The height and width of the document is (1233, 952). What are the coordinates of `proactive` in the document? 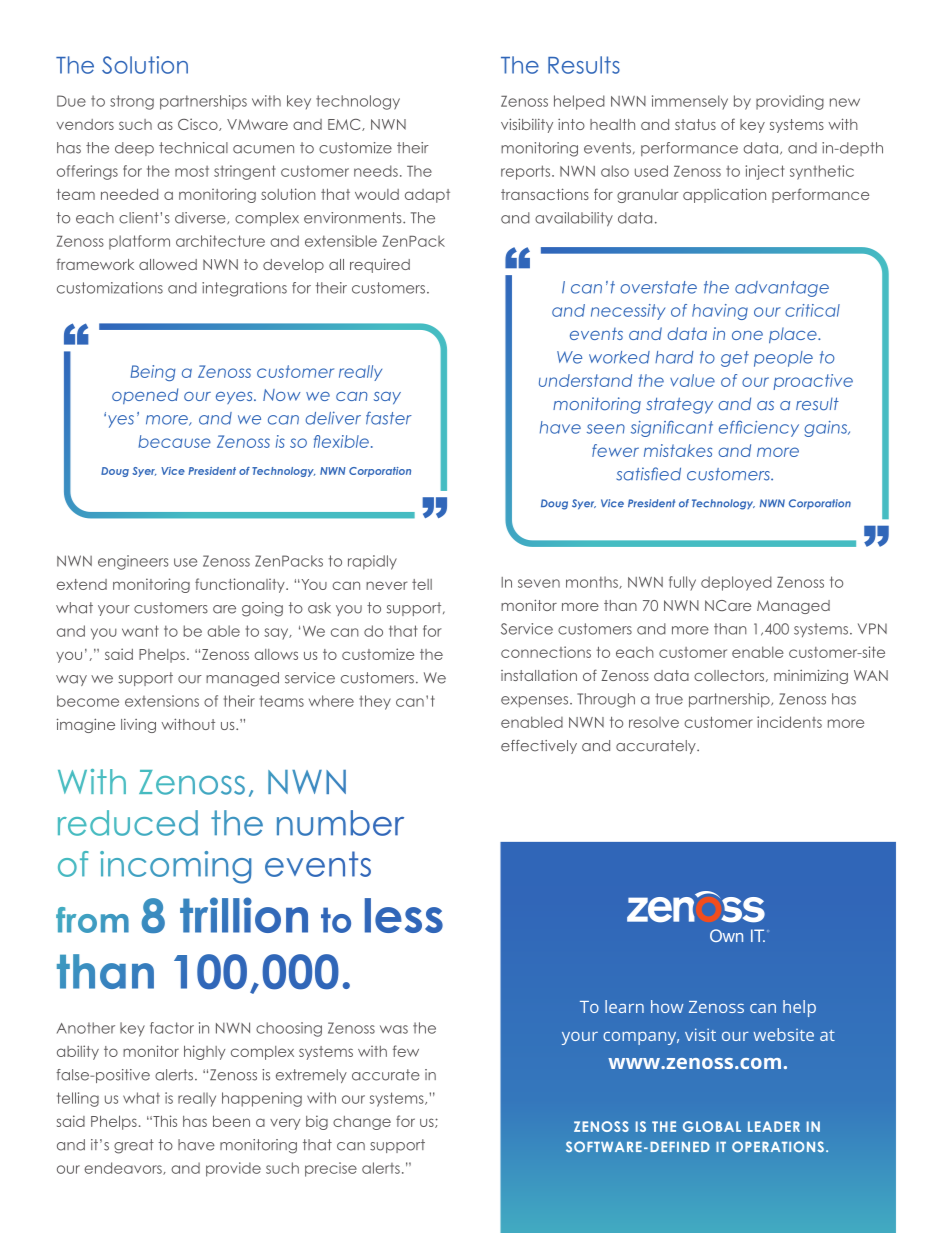 It's located at (813, 382).
